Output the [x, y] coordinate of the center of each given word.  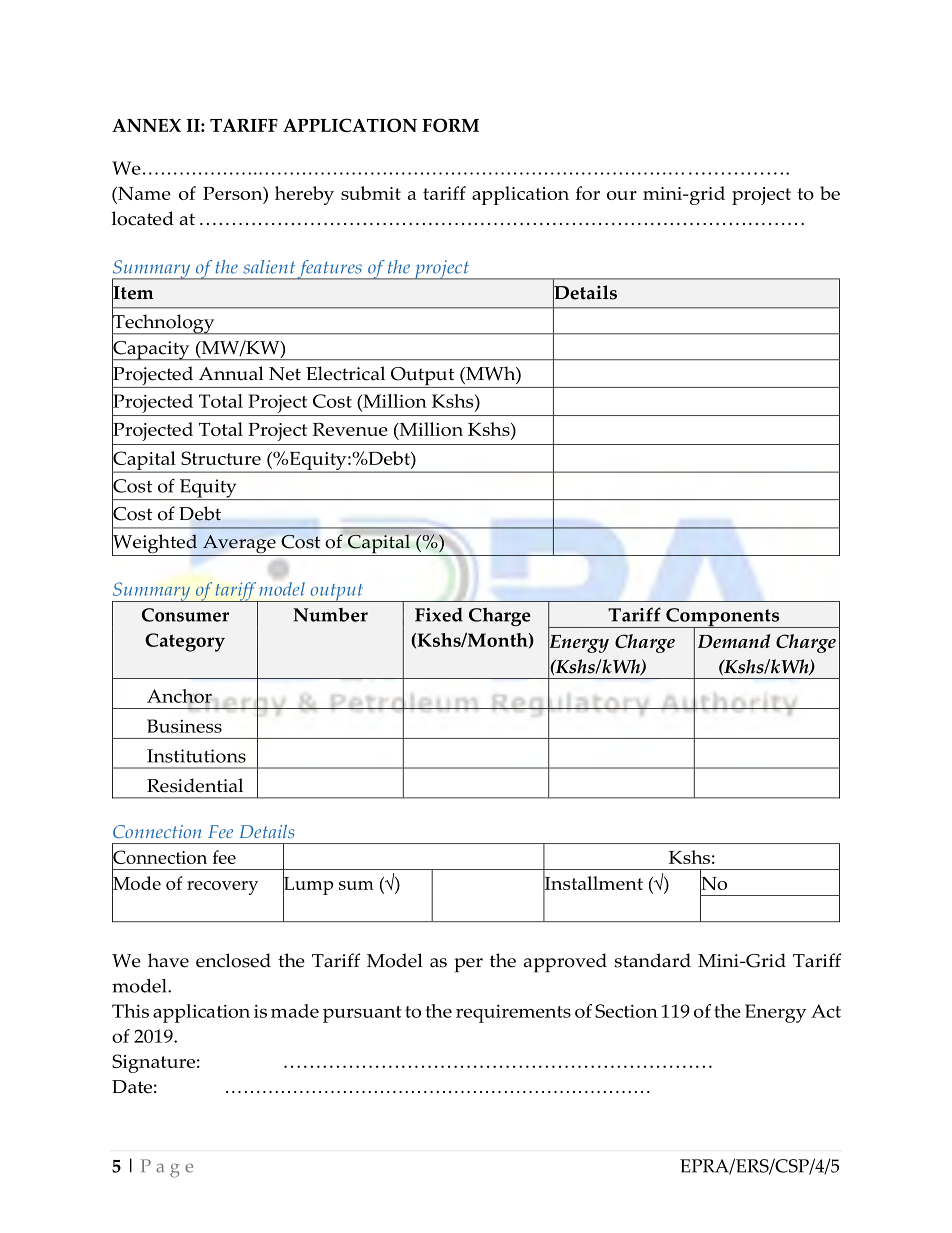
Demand [734, 641]
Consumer [185, 615]
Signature [153, 1063]
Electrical [345, 373]
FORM [450, 125]
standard [652, 960]
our [622, 195]
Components [723, 618]
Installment [593, 883]
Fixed [439, 615]
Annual [231, 373]
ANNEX [146, 125]
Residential [195, 785]
